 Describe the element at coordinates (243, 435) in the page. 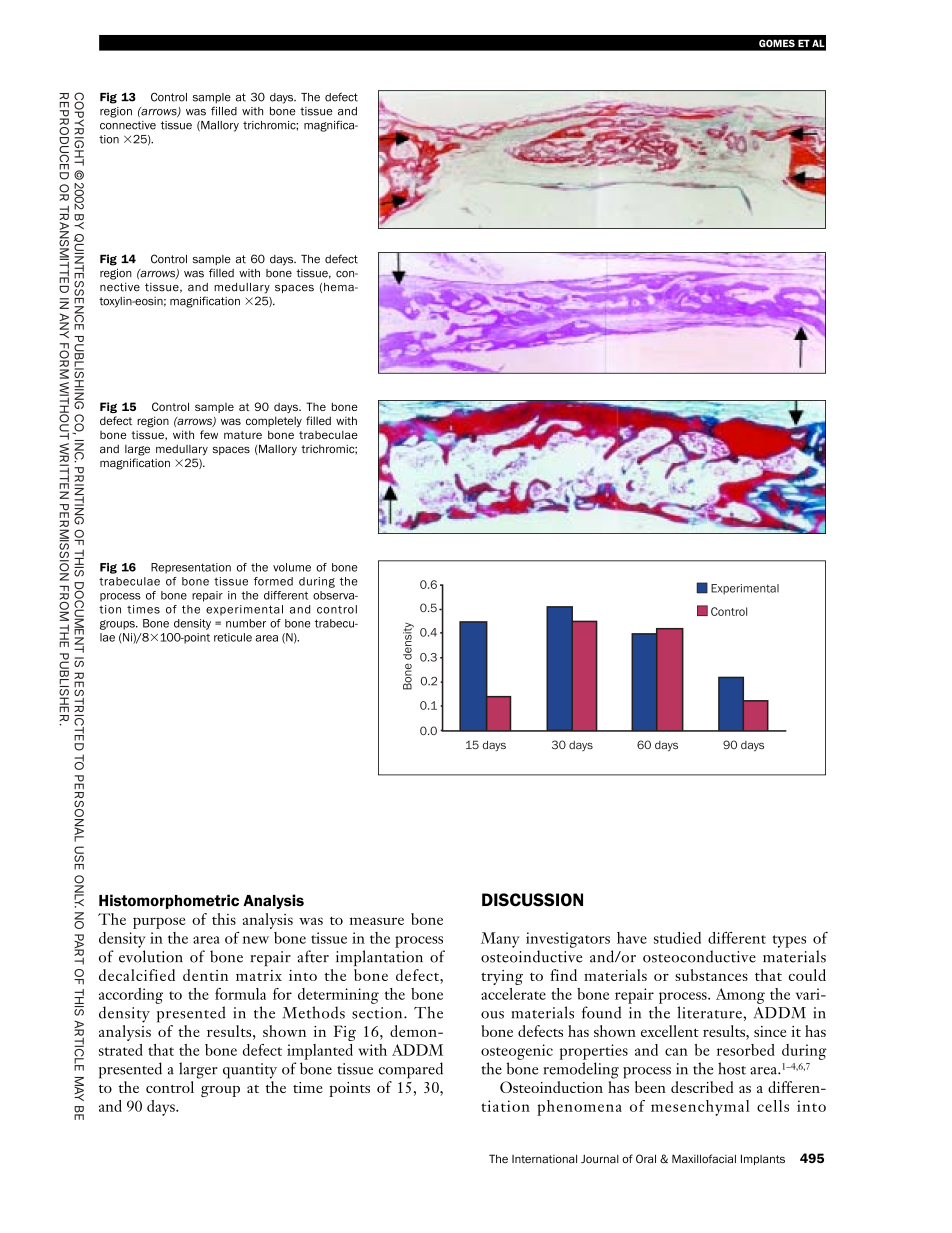

I see `mature` at that location.
